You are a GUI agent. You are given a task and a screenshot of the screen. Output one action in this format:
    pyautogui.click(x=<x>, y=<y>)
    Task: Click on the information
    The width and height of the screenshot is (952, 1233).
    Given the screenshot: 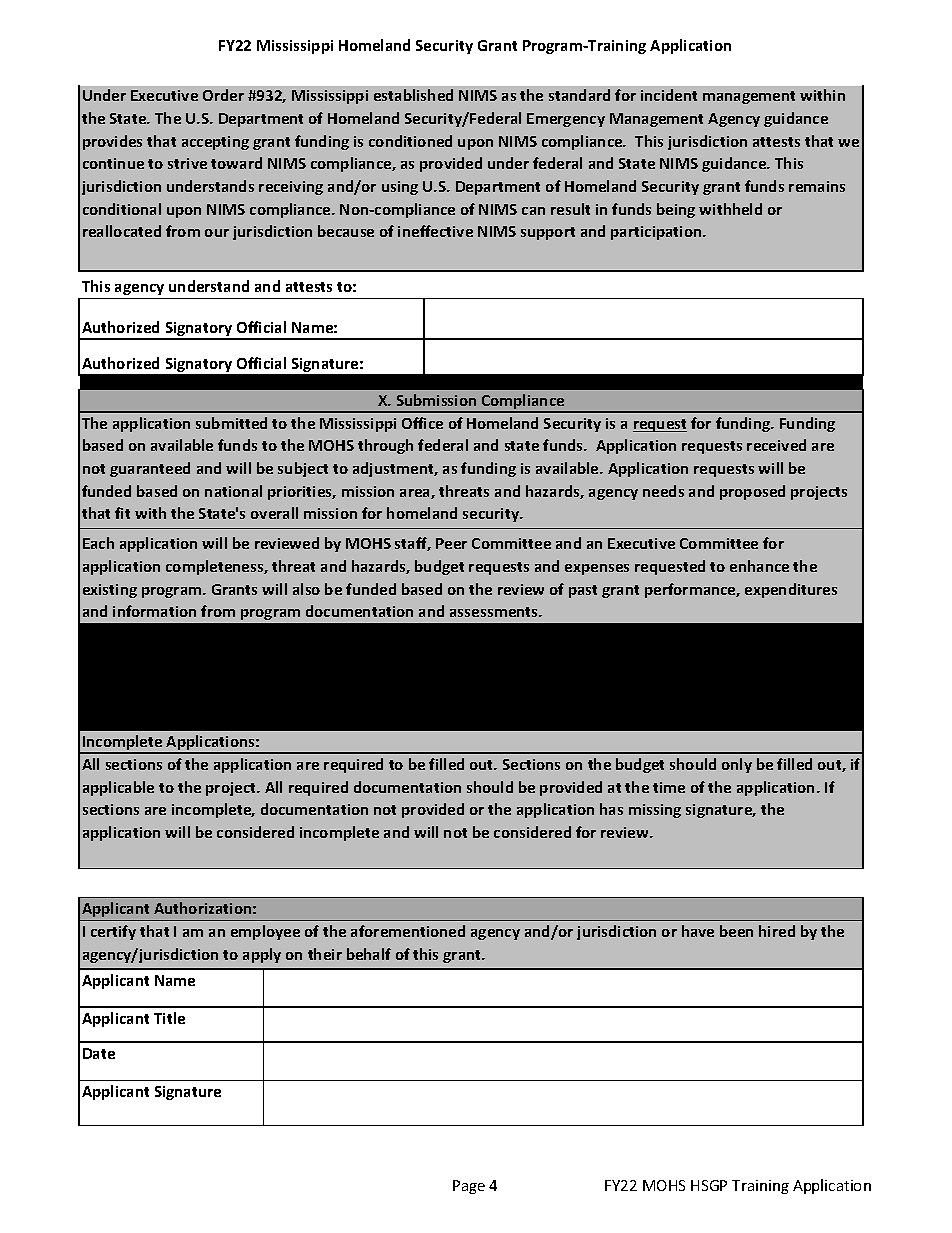 What is the action you would take?
    pyautogui.click(x=154, y=611)
